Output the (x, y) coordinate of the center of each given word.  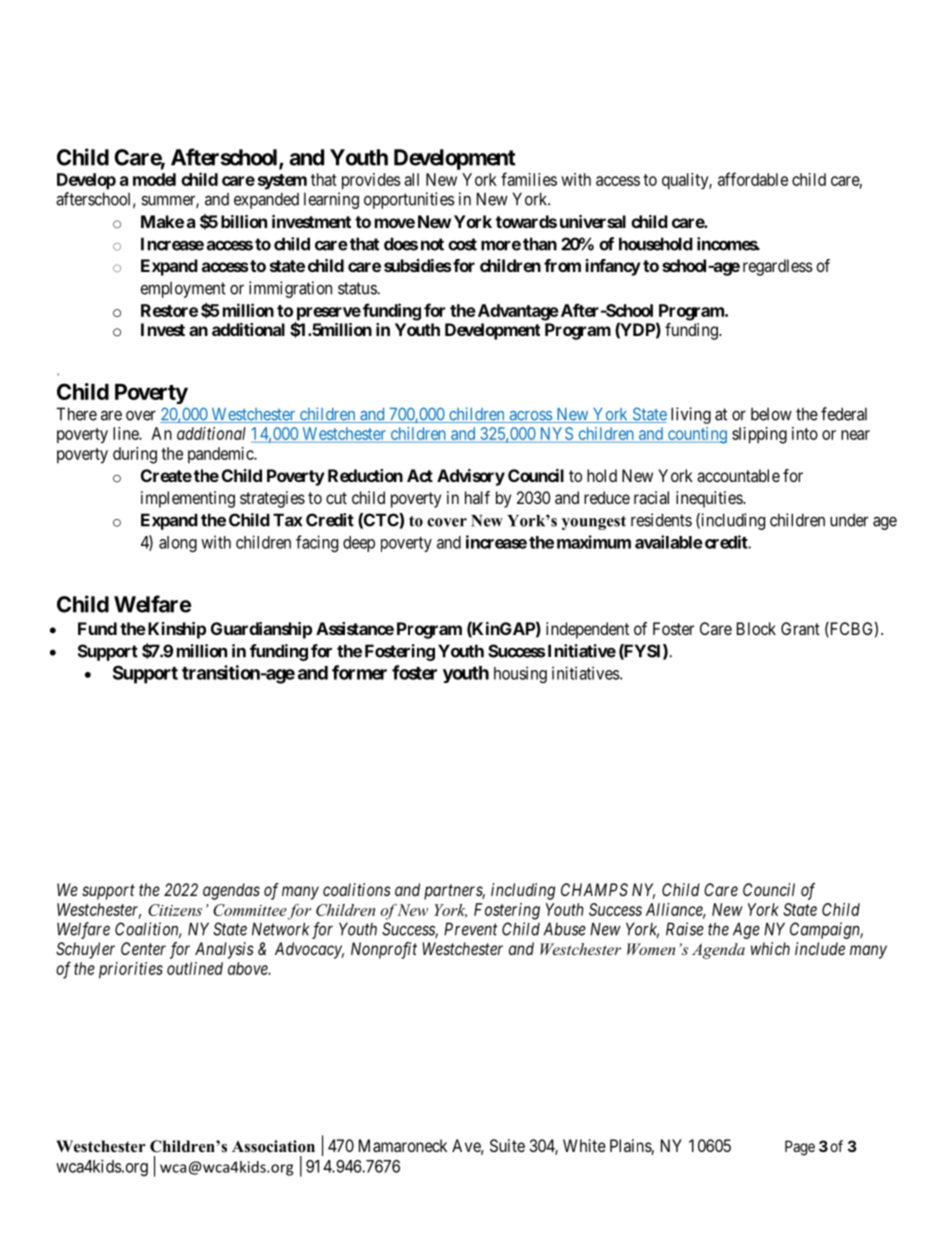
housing (520, 674)
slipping (759, 435)
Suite (507, 1145)
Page (800, 1148)
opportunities (409, 200)
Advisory (471, 477)
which (770, 948)
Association (273, 1146)
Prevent (471, 929)
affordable (753, 179)
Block (756, 628)
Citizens (175, 910)
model (154, 179)
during (135, 455)
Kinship (175, 630)
